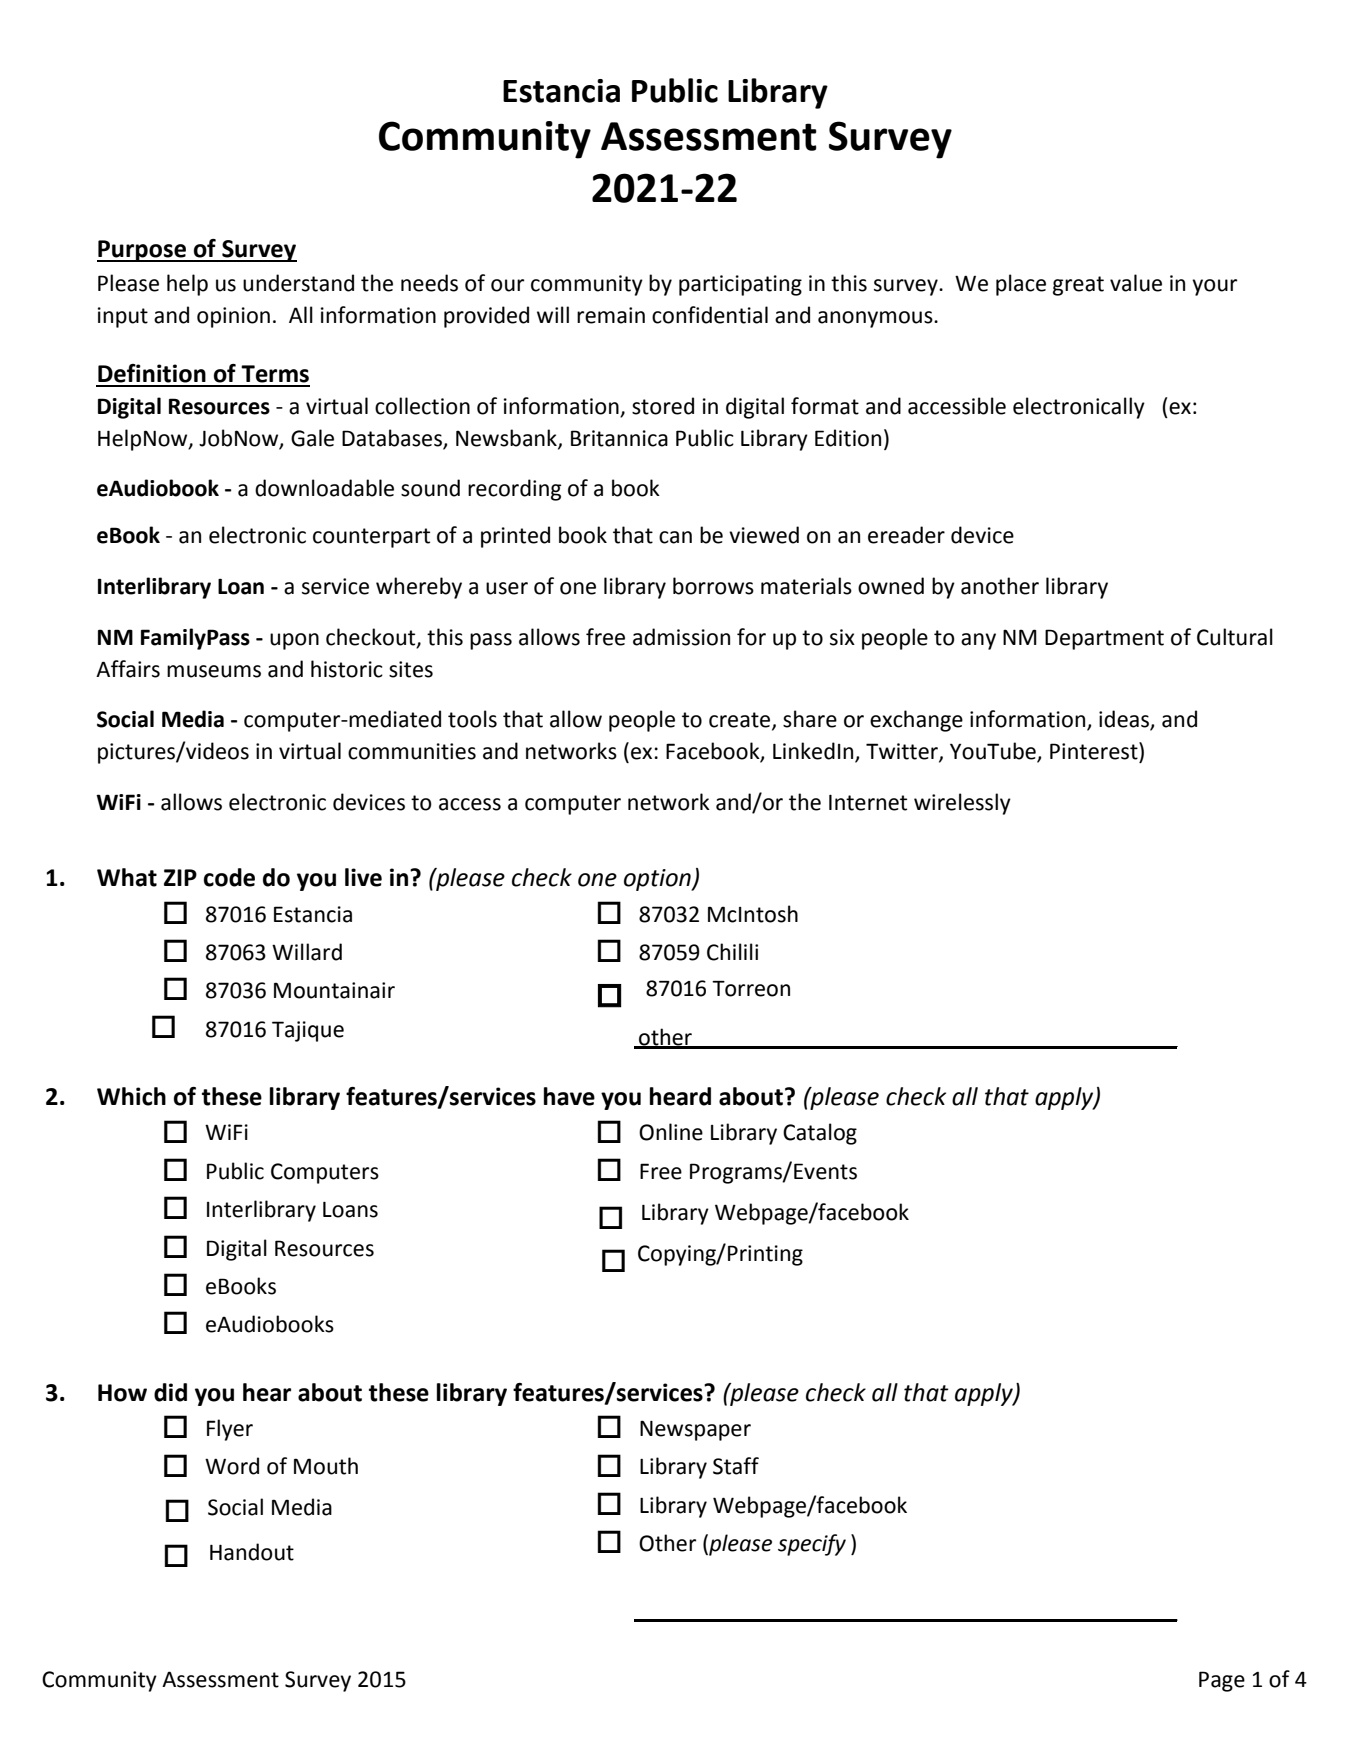  Describe the element at coordinates (131, 1096) in the screenshot. I see `Which` at that location.
